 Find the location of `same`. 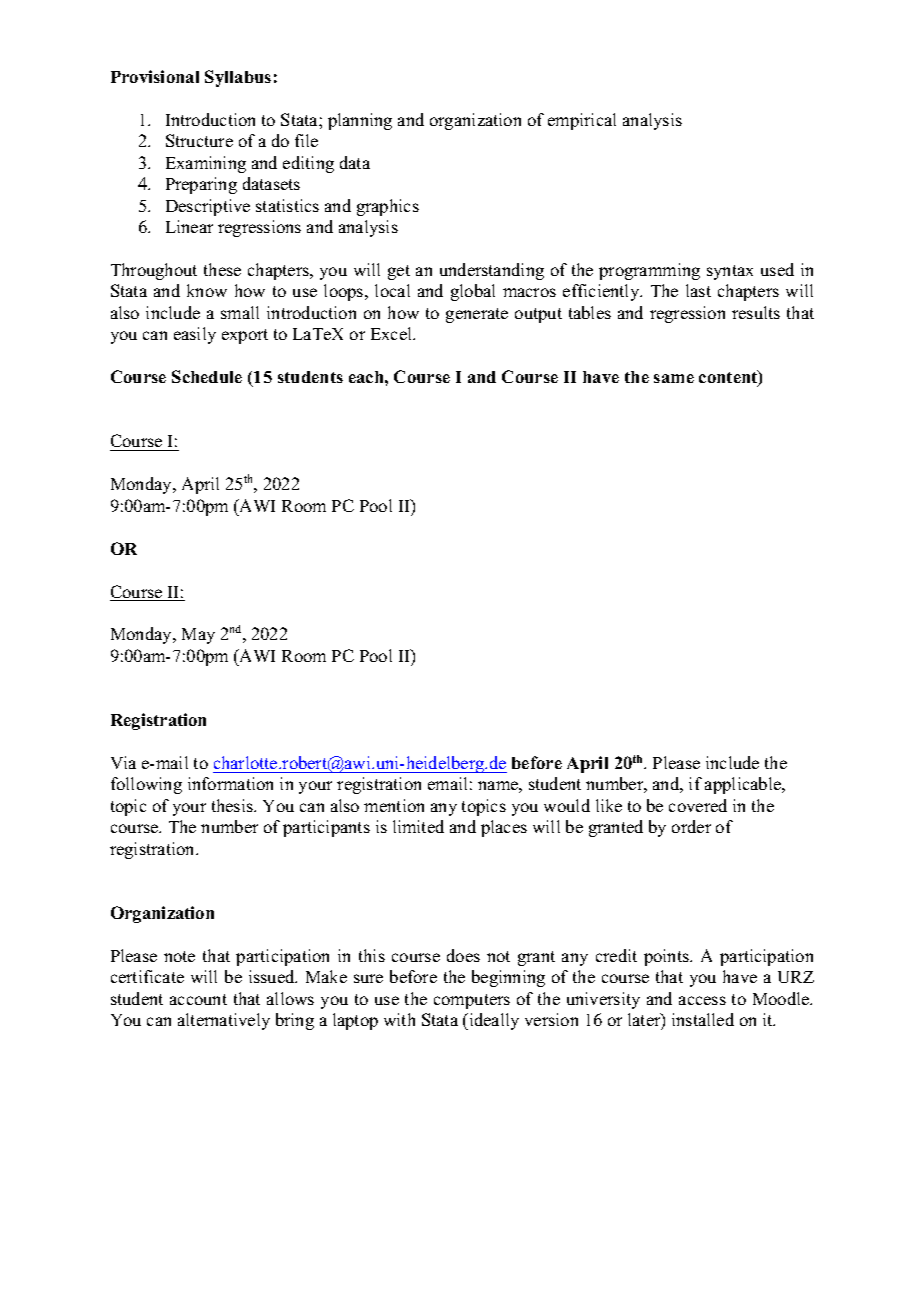

same is located at coordinates (674, 378).
